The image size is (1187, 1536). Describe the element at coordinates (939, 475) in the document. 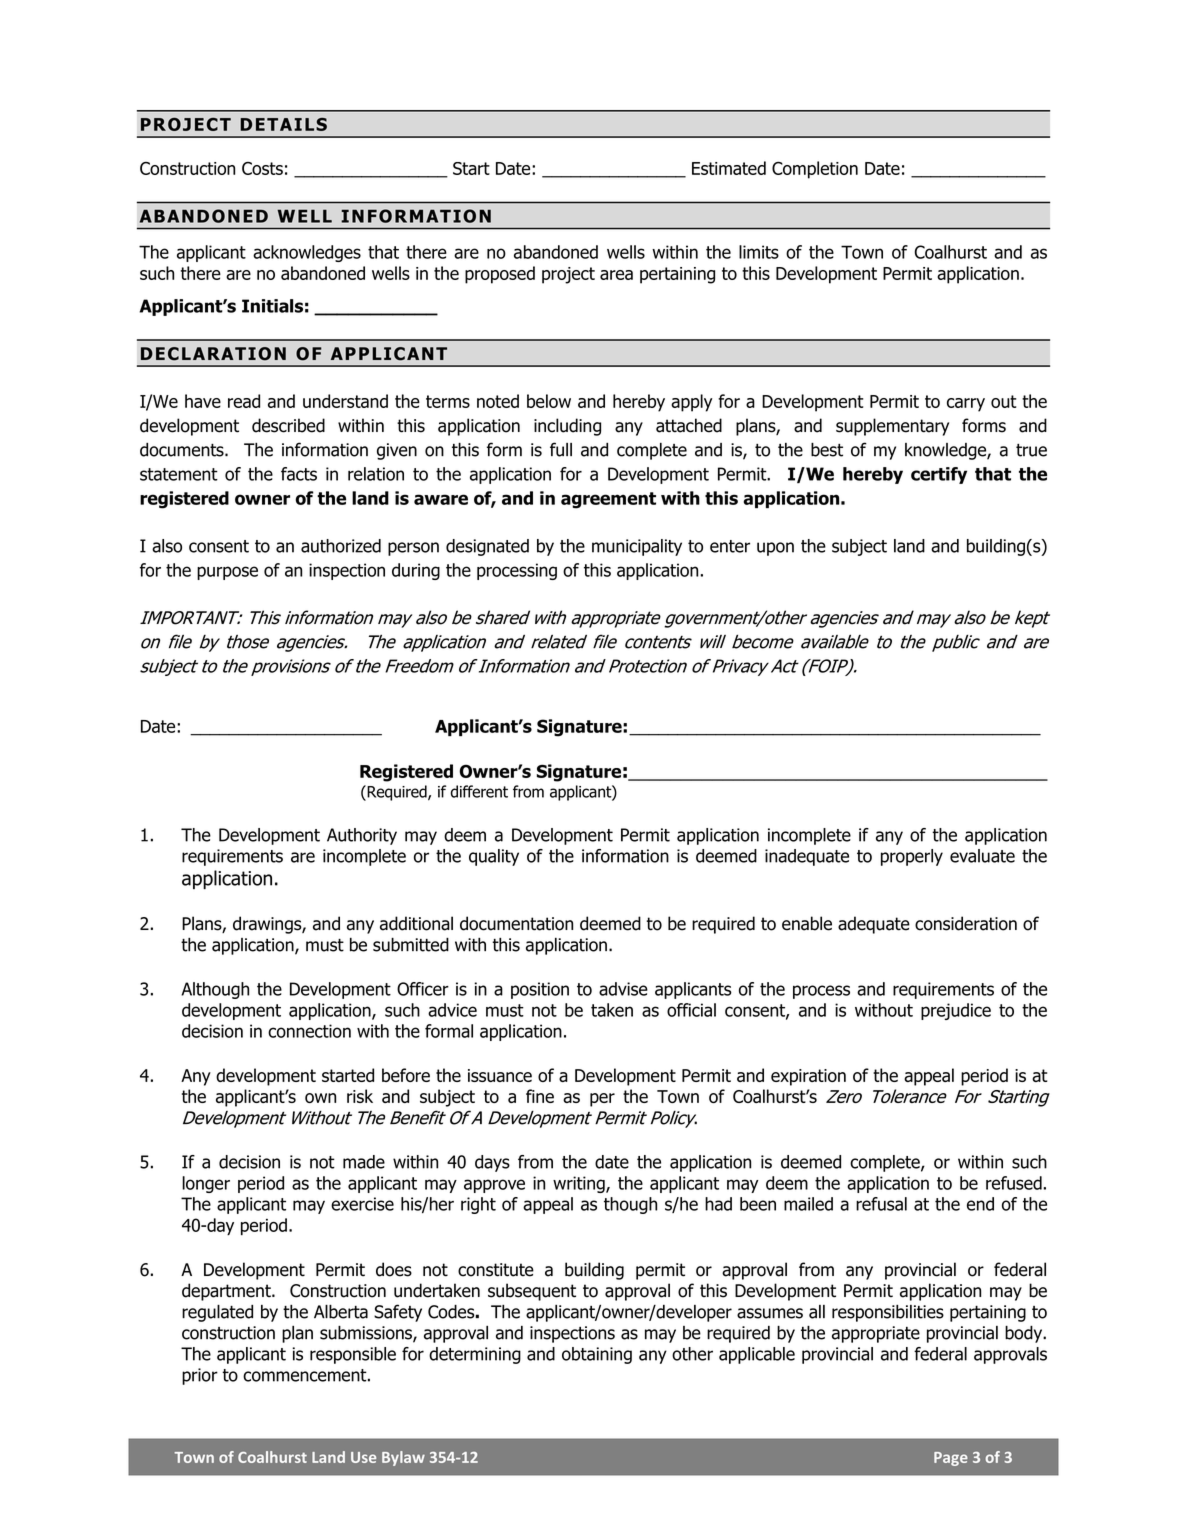

I see `certify` at that location.
